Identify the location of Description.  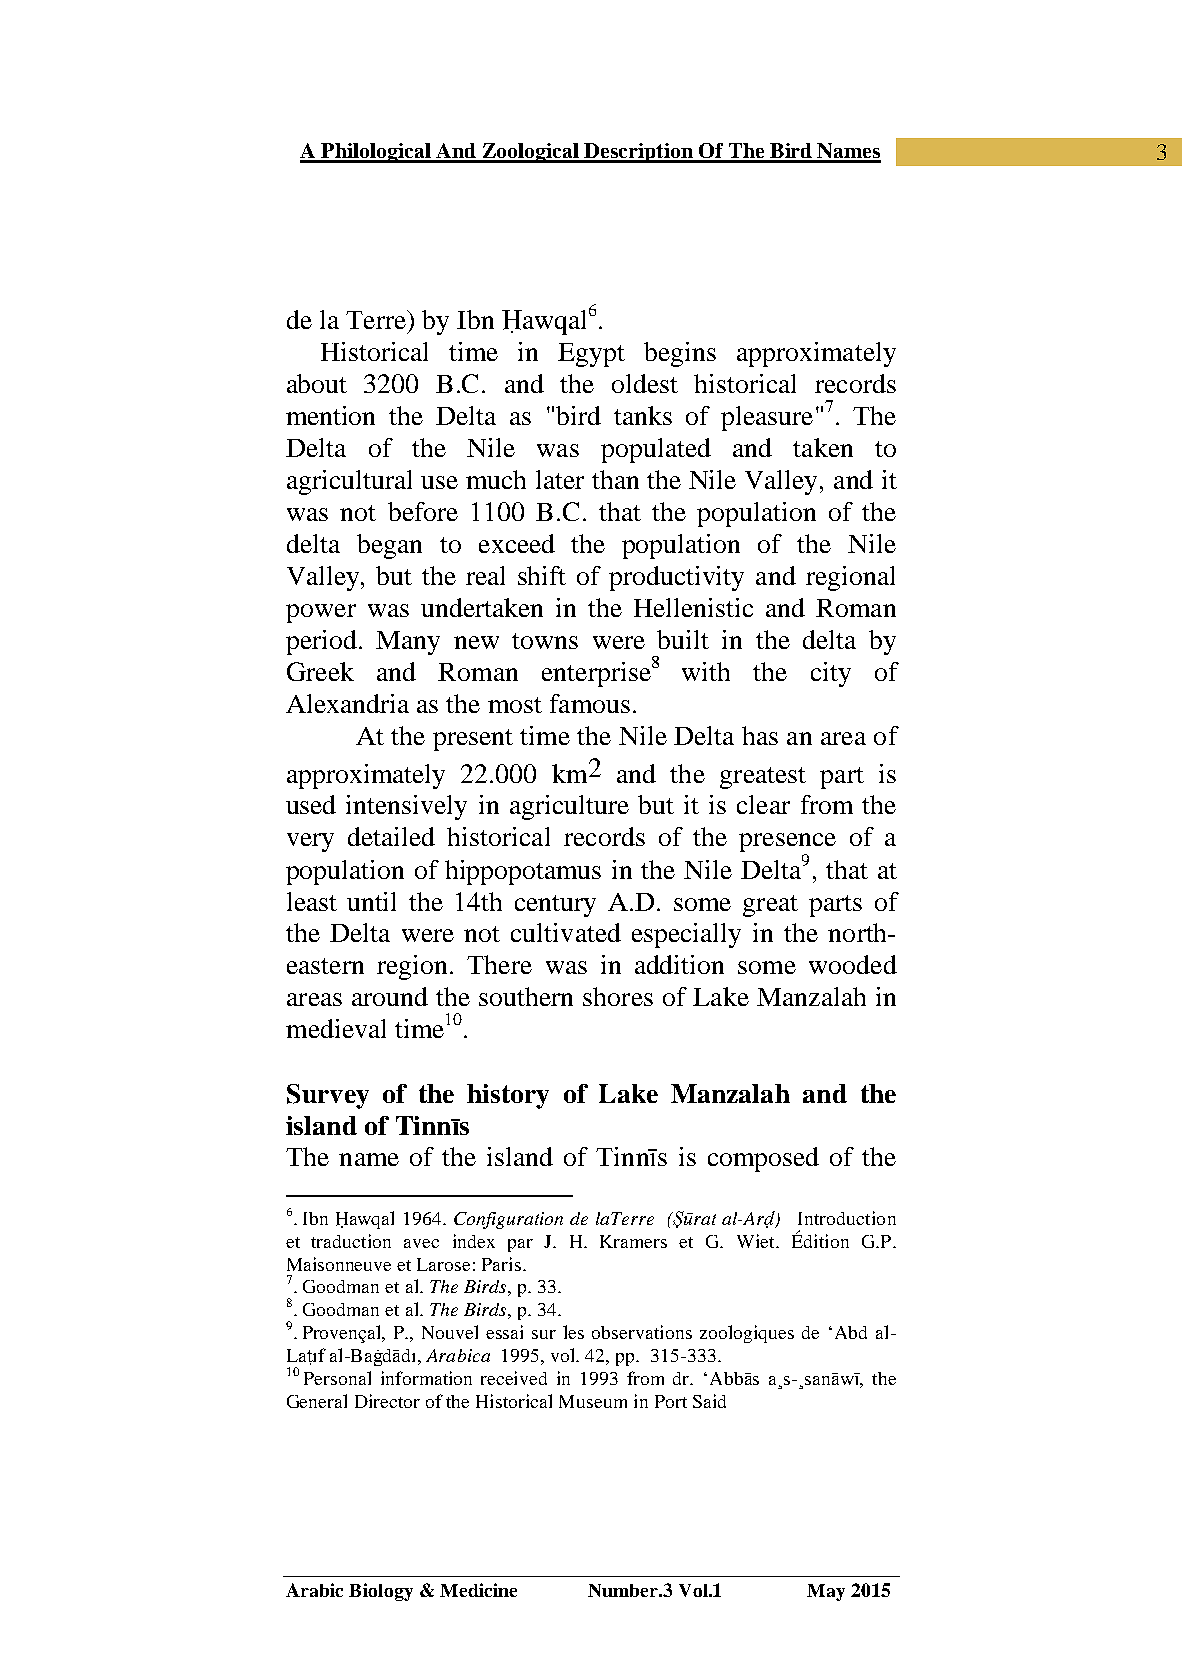
(639, 153).
